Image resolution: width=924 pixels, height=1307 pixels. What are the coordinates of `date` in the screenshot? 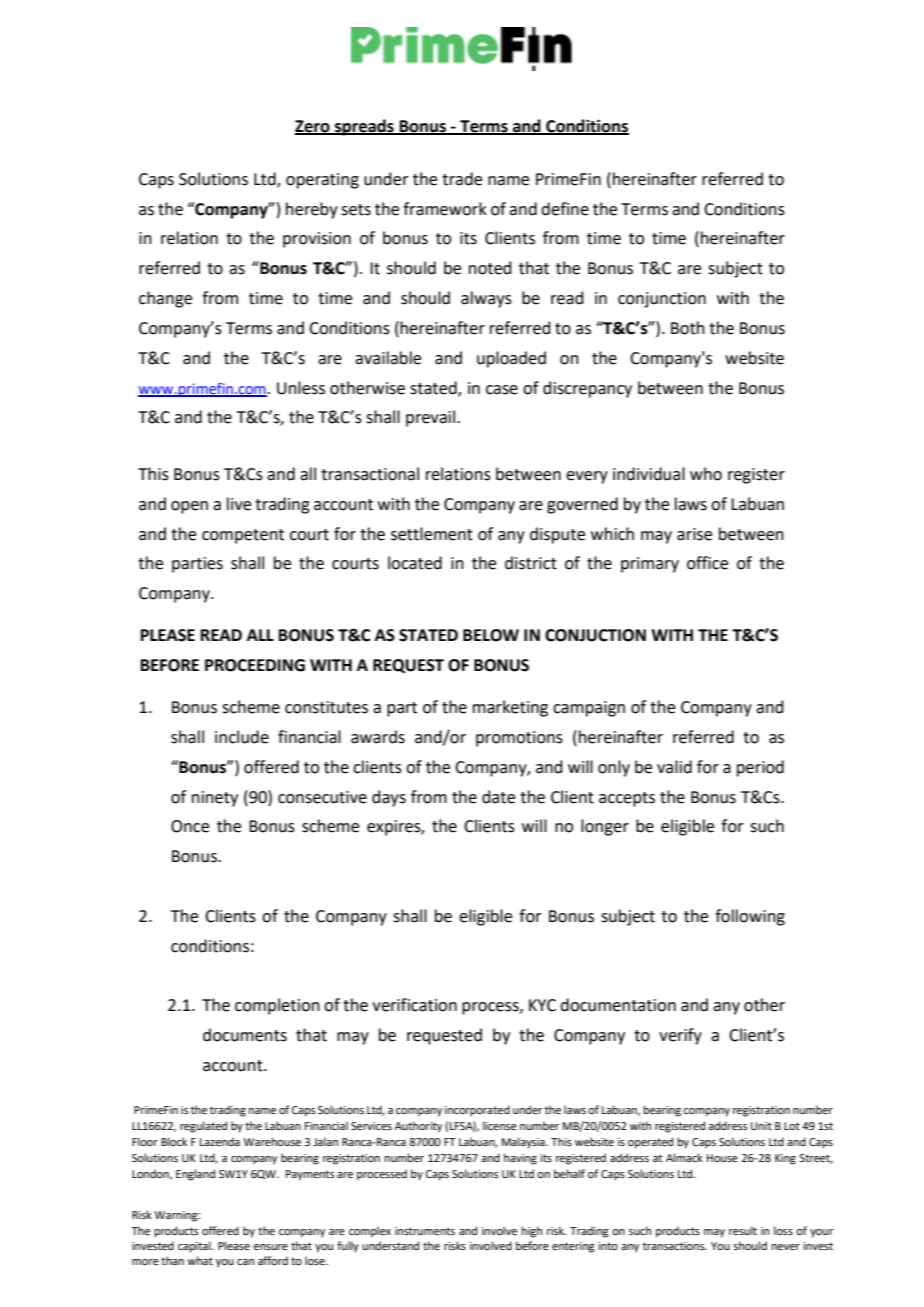 It's located at (498, 797).
